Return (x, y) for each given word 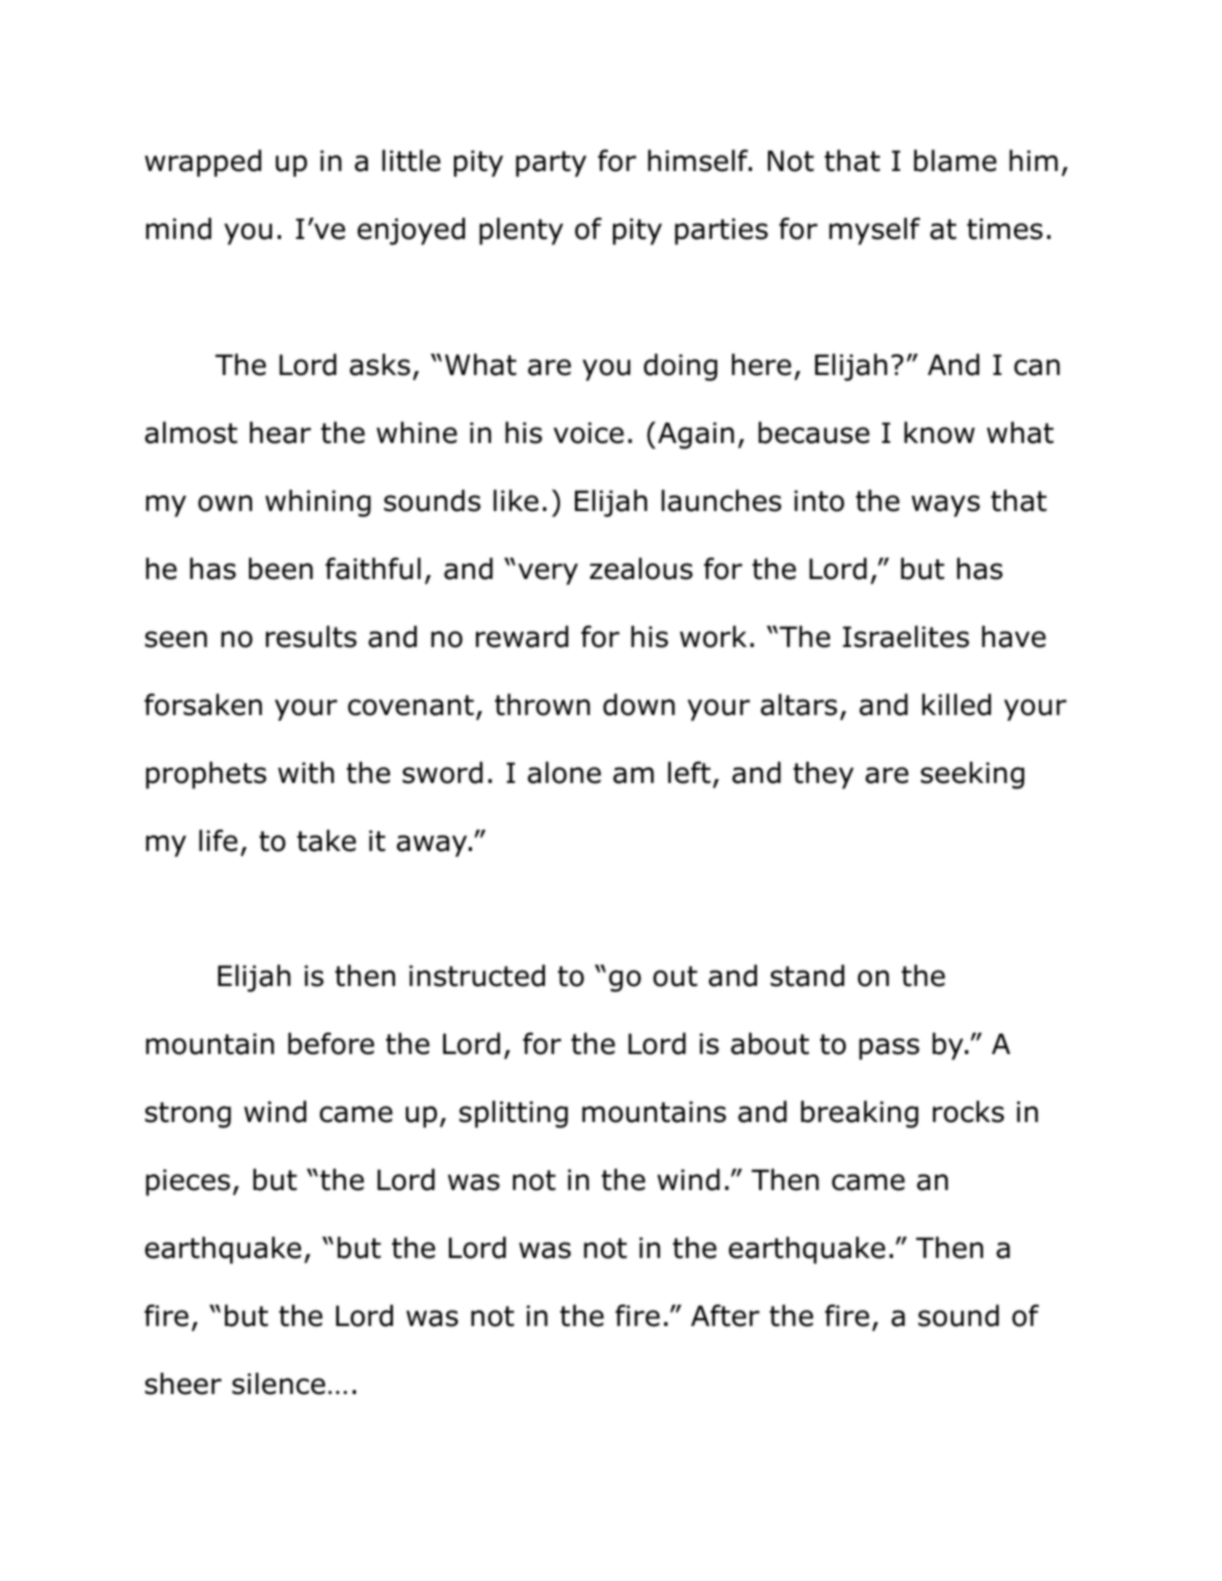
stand (807, 975)
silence (278, 1383)
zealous (641, 568)
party (551, 164)
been (281, 568)
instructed (477, 975)
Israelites (906, 636)
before (331, 1043)
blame (955, 160)
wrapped (203, 163)
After (725, 1315)
